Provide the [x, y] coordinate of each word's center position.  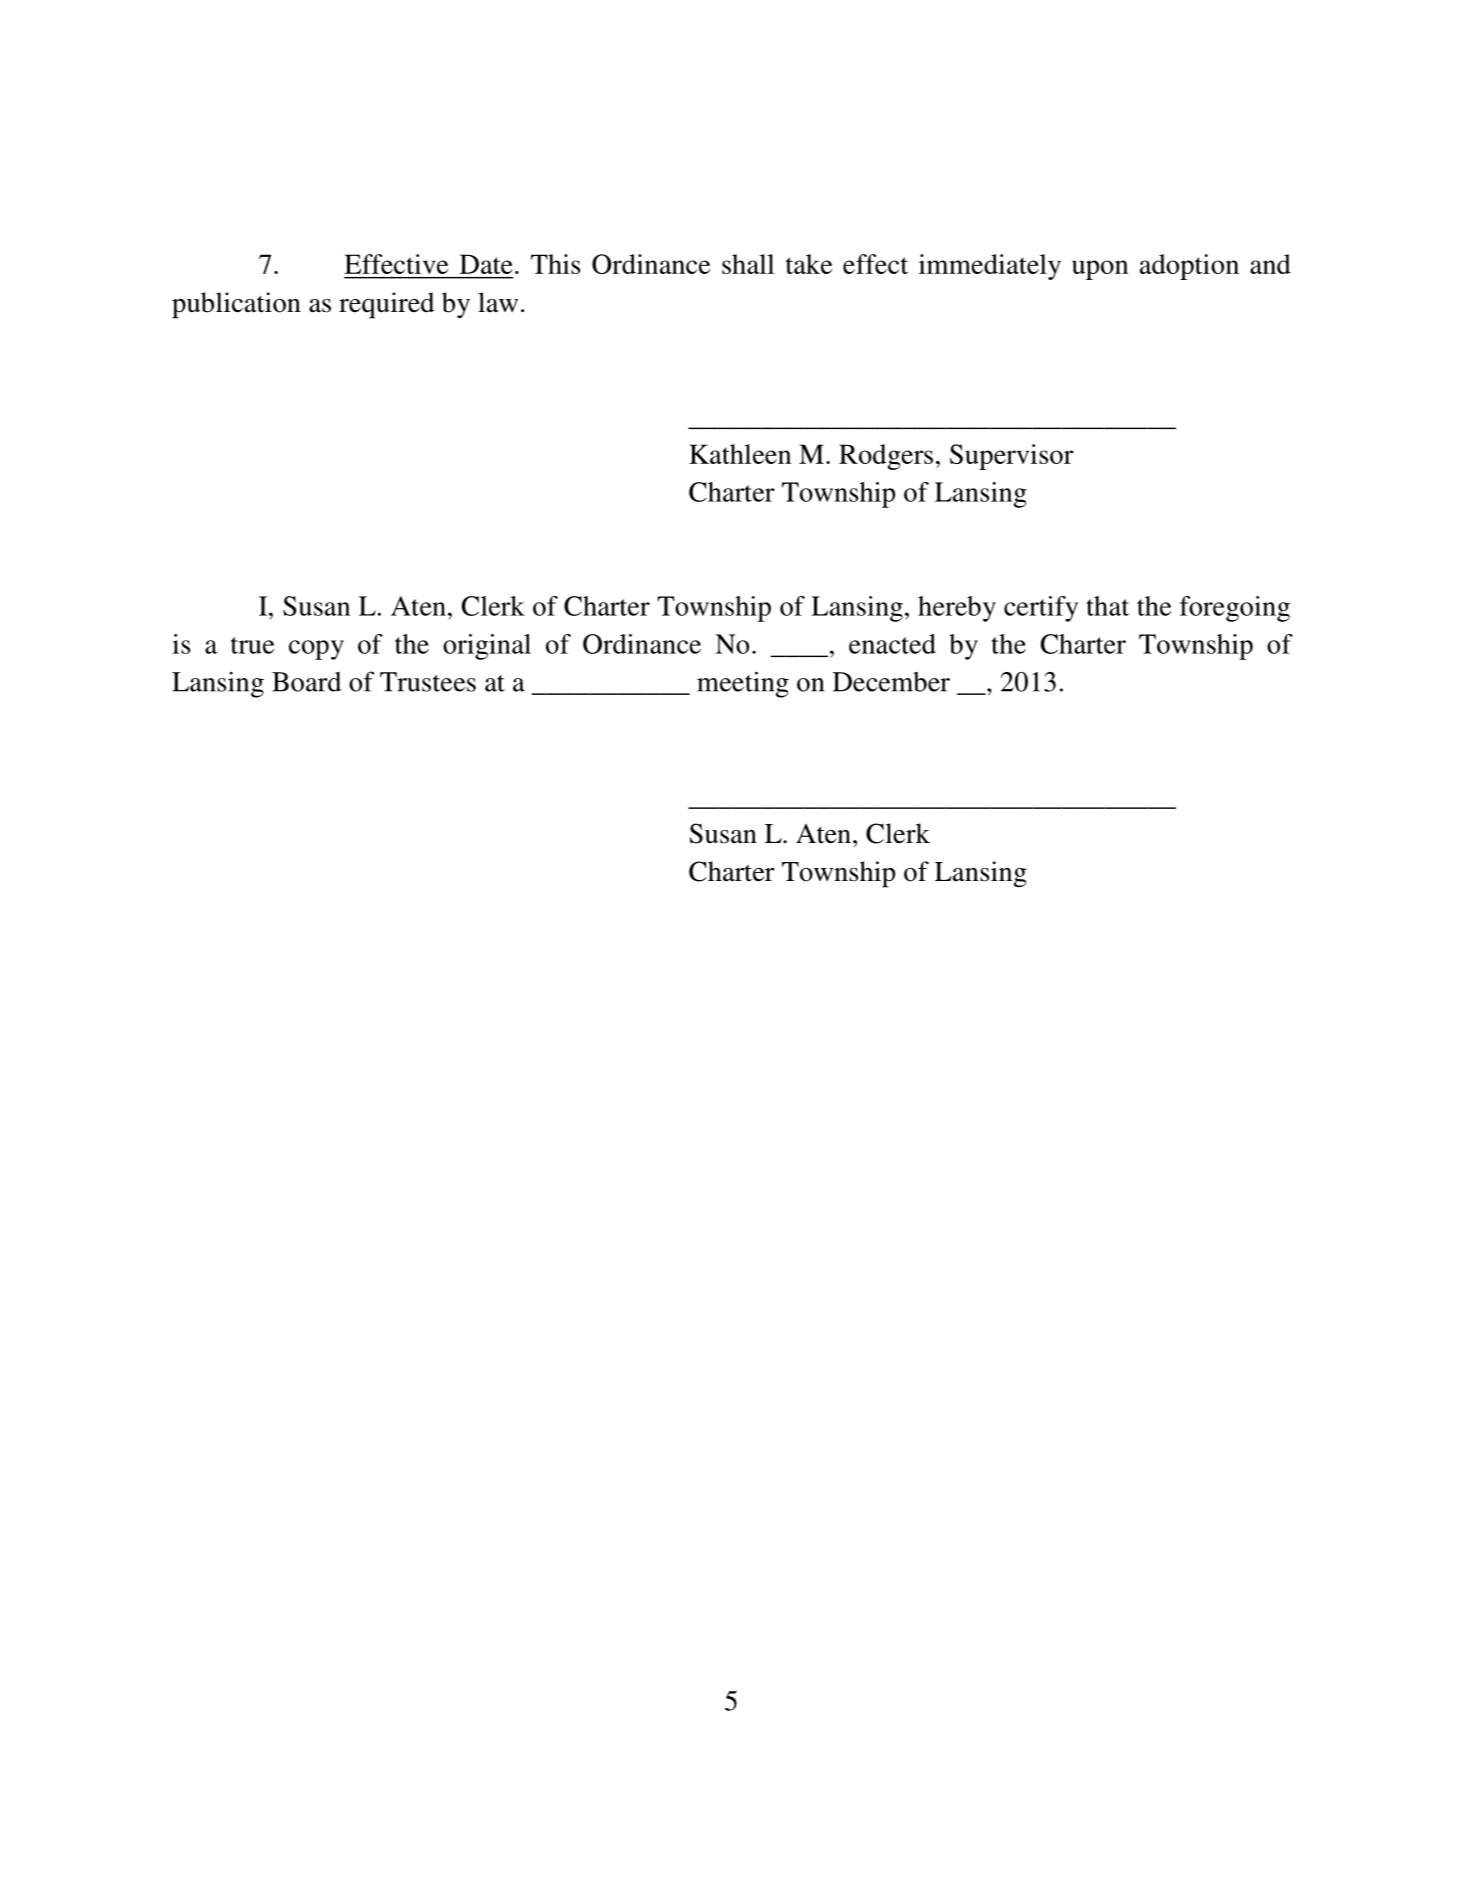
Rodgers [886, 457]
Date [486, 264]
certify [1041, 609]
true [252, 645]
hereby [957, 609]
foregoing [1235, 609]
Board [306, 682]
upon [1100, 270]
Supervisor [1012, 457]
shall [748, 264]
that [1107, 606]
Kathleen [740, 454]
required [386, 305]
